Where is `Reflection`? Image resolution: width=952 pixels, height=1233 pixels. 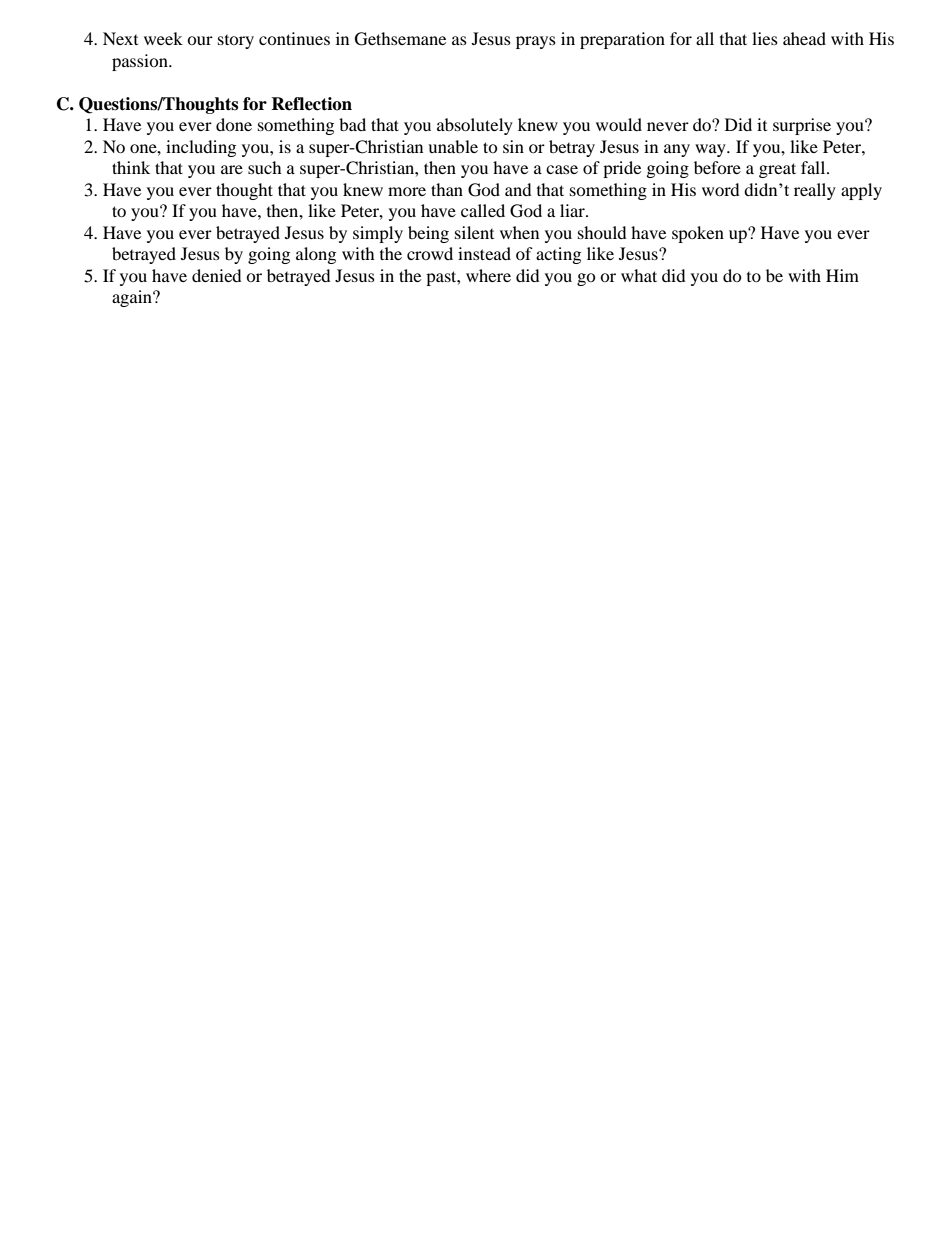
Reflection is located at coordinates (311, 104).
